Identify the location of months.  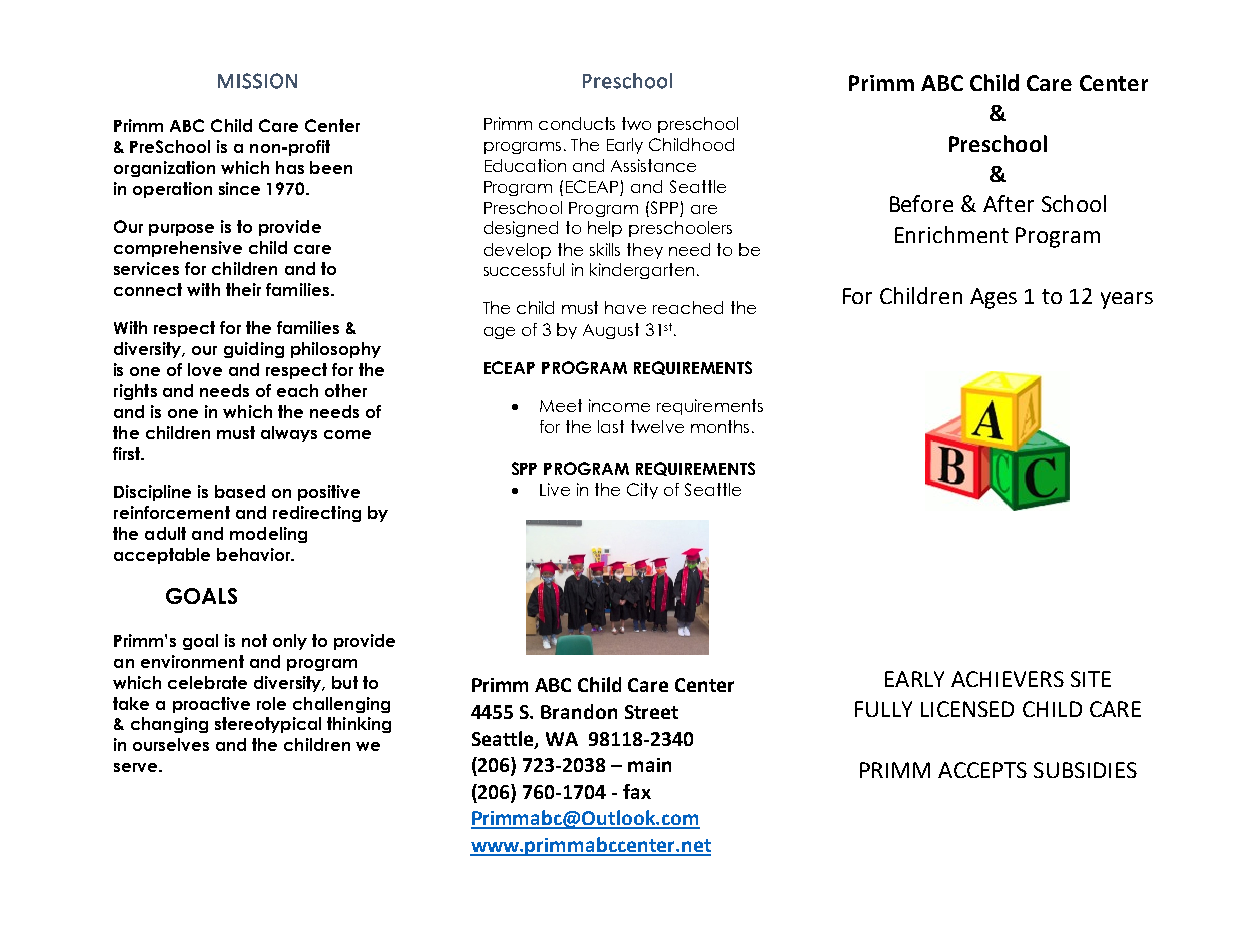
(720, 426).
